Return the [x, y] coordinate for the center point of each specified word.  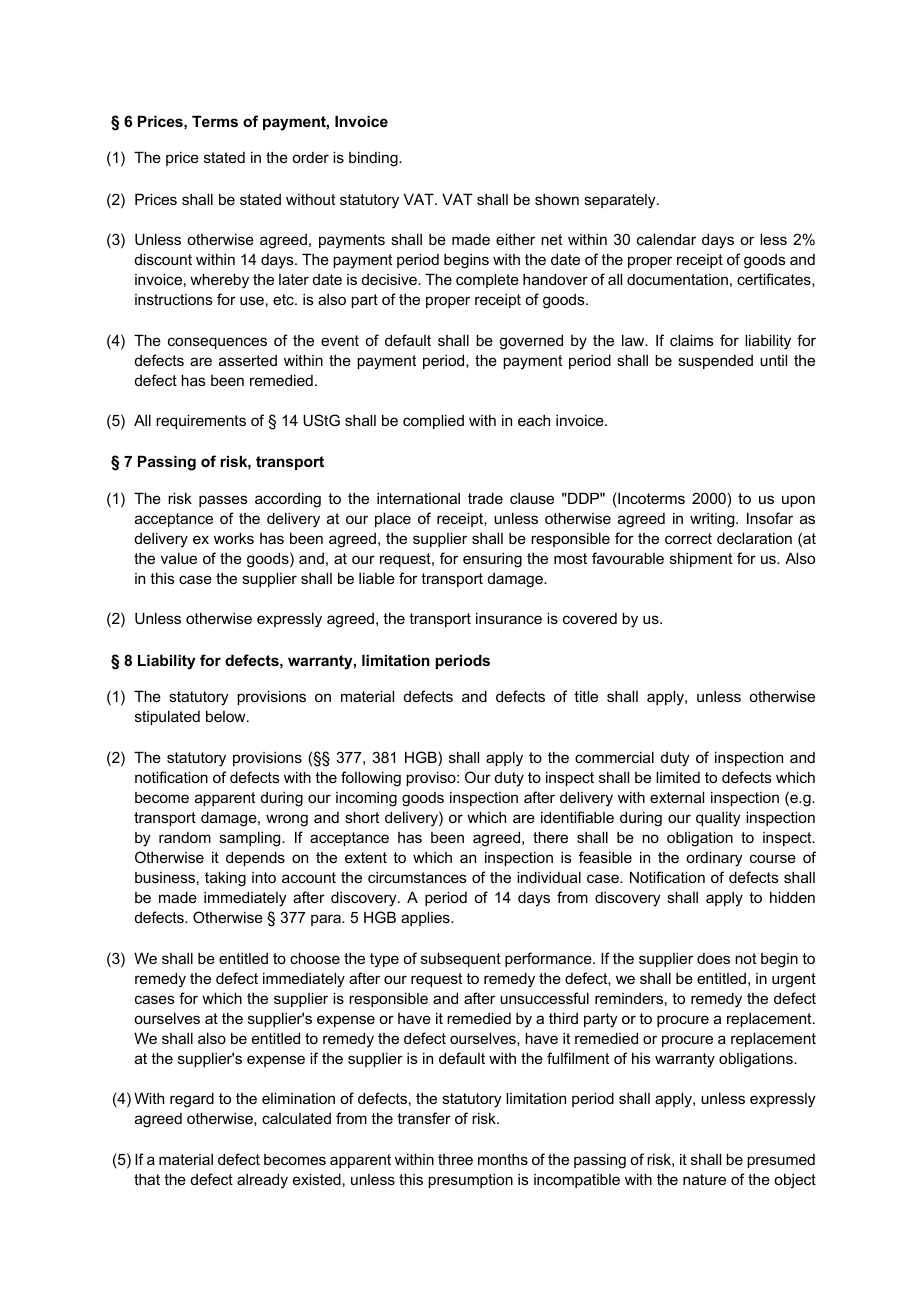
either [515, 239]
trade [485, 498]
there [550, 837]
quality [718, 819]
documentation [677, 279]
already [262, 1181]
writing [713, 520]
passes [223, 501]
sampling [251, 839]
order [310, 157]
